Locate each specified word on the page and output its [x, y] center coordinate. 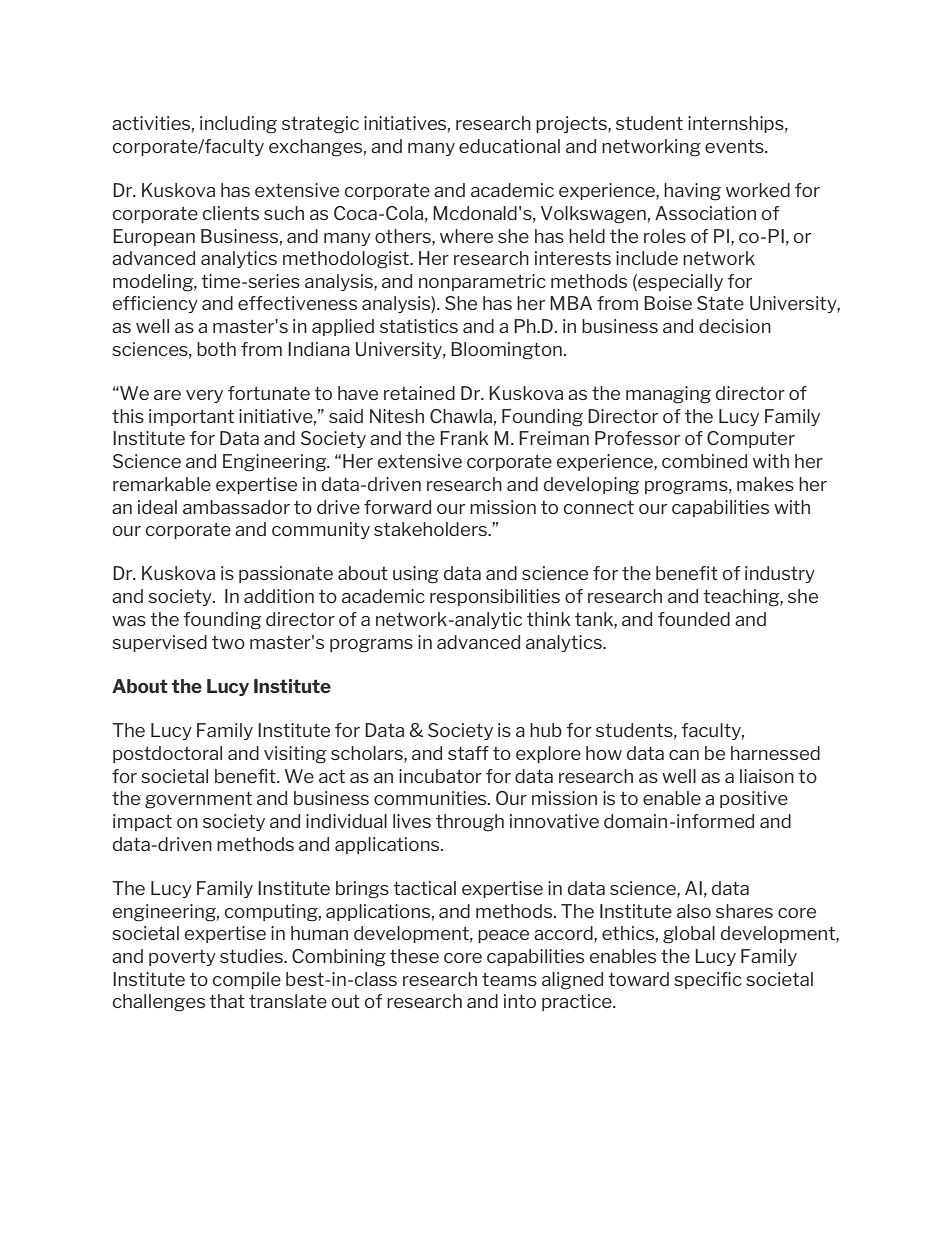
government [198, 800]
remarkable [162, 484]
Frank [464, 438]
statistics [419, 326]
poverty [182, 958]
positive [754, 799]
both [216, 349]
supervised [159, 643]
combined [704, 461]
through [470, 823]
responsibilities [495, 597]
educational [509, 146]
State [720, 303]
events [735, 146]
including [238, 125]
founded [694, 619]
